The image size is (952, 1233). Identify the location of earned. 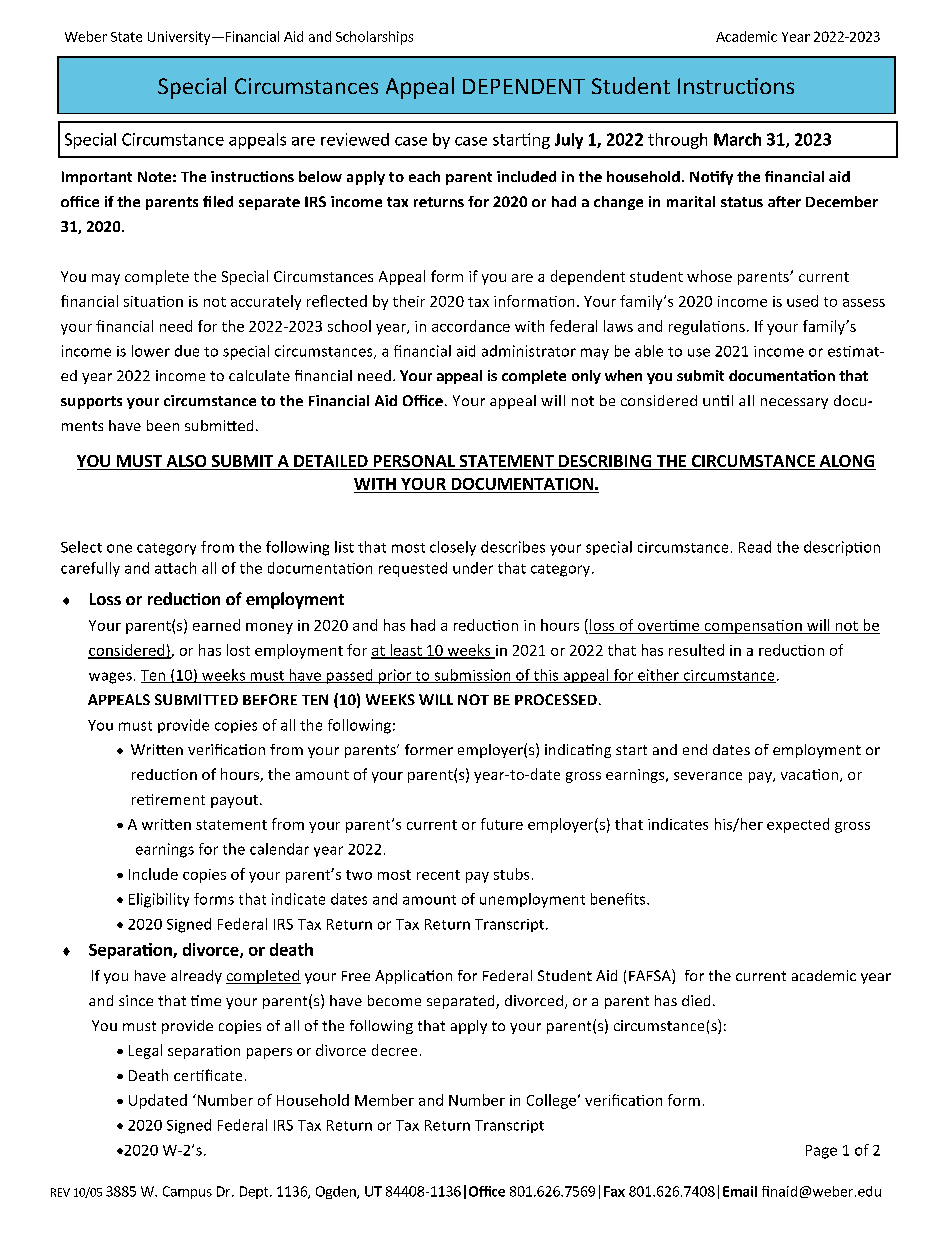
(216, 625).
